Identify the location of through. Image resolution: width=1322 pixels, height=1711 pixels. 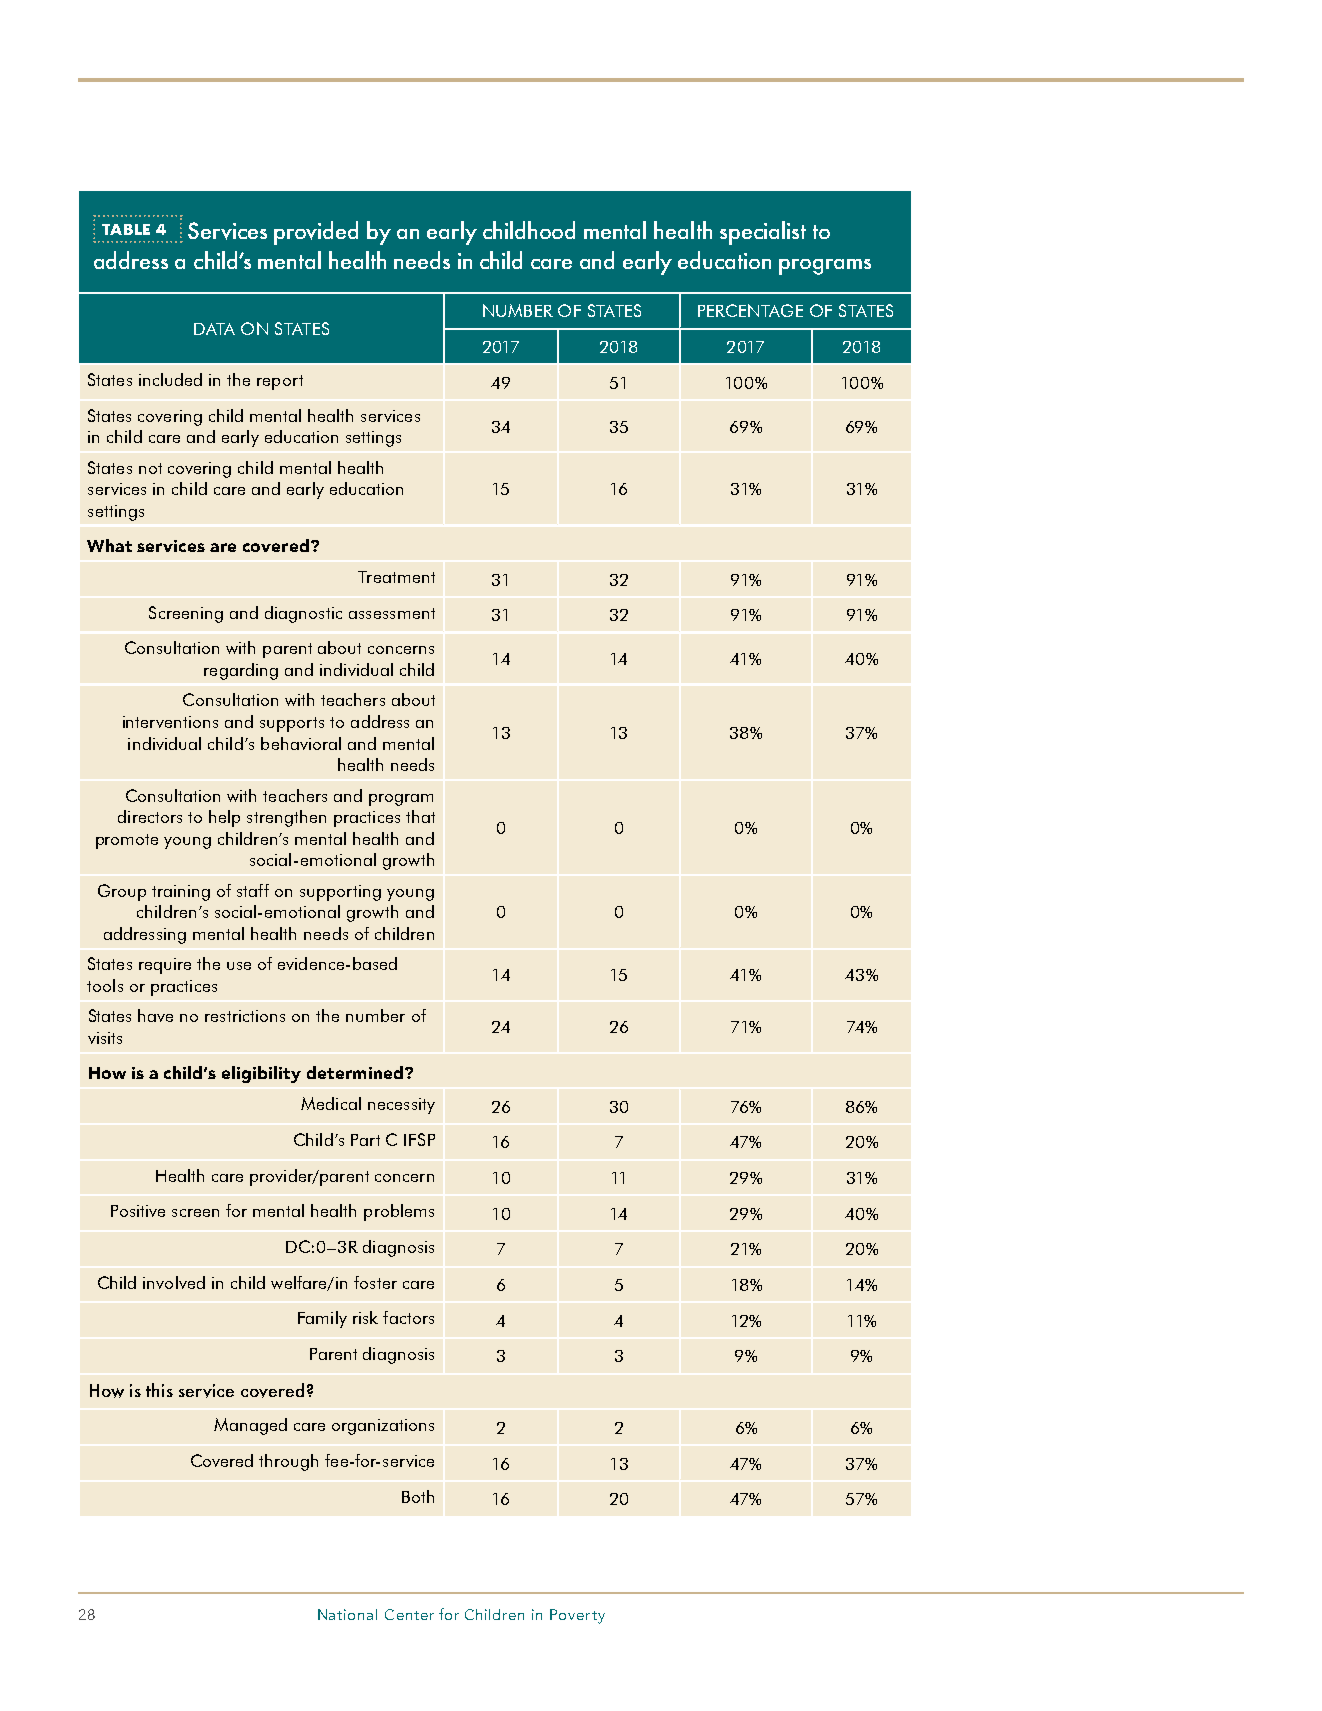
(288, 1462).
